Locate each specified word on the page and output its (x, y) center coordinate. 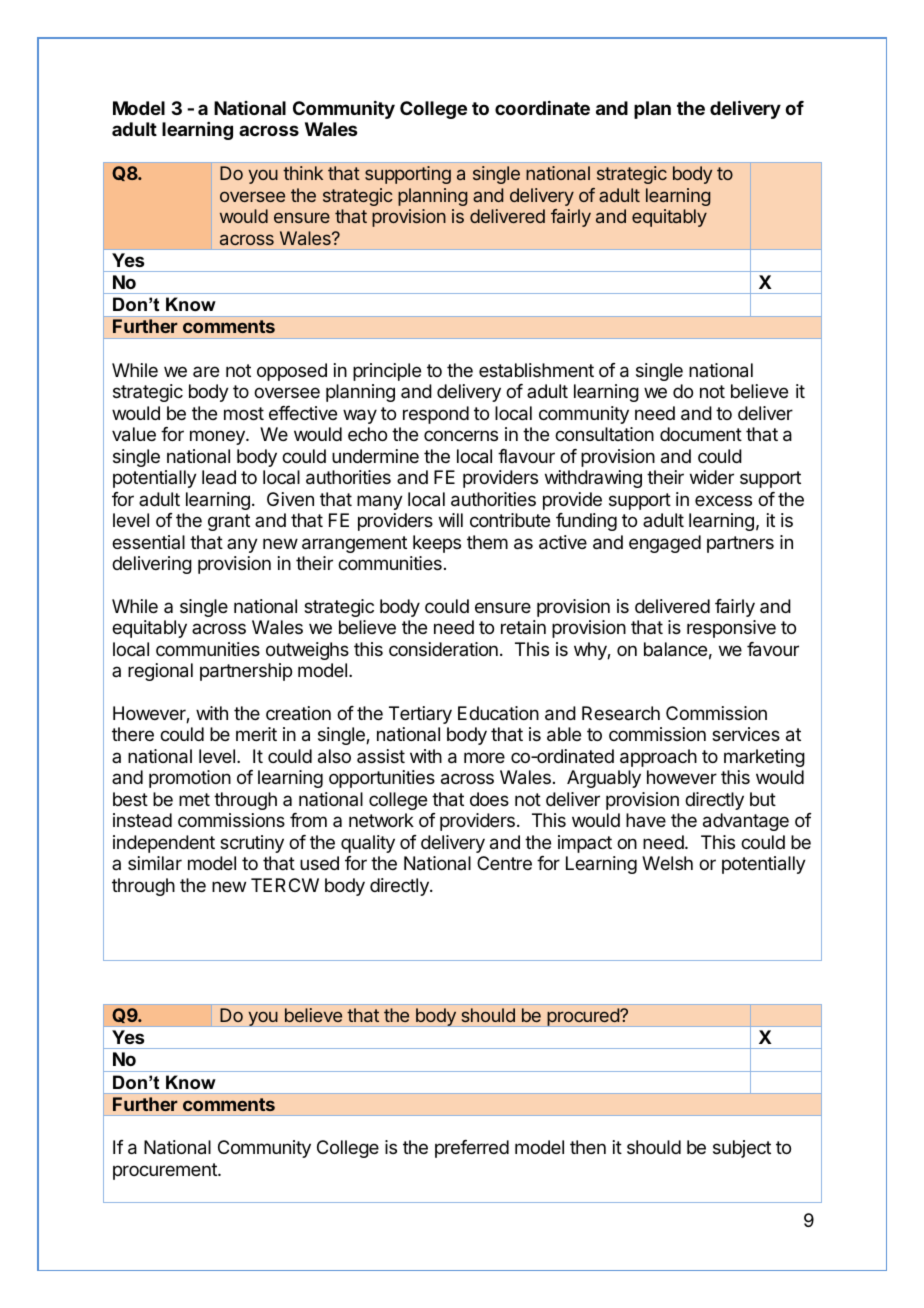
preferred (472, 1149)
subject (742, 1149)
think (303, 173)
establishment (536, 370)
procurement (166, 1171)
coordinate (542, 108)
